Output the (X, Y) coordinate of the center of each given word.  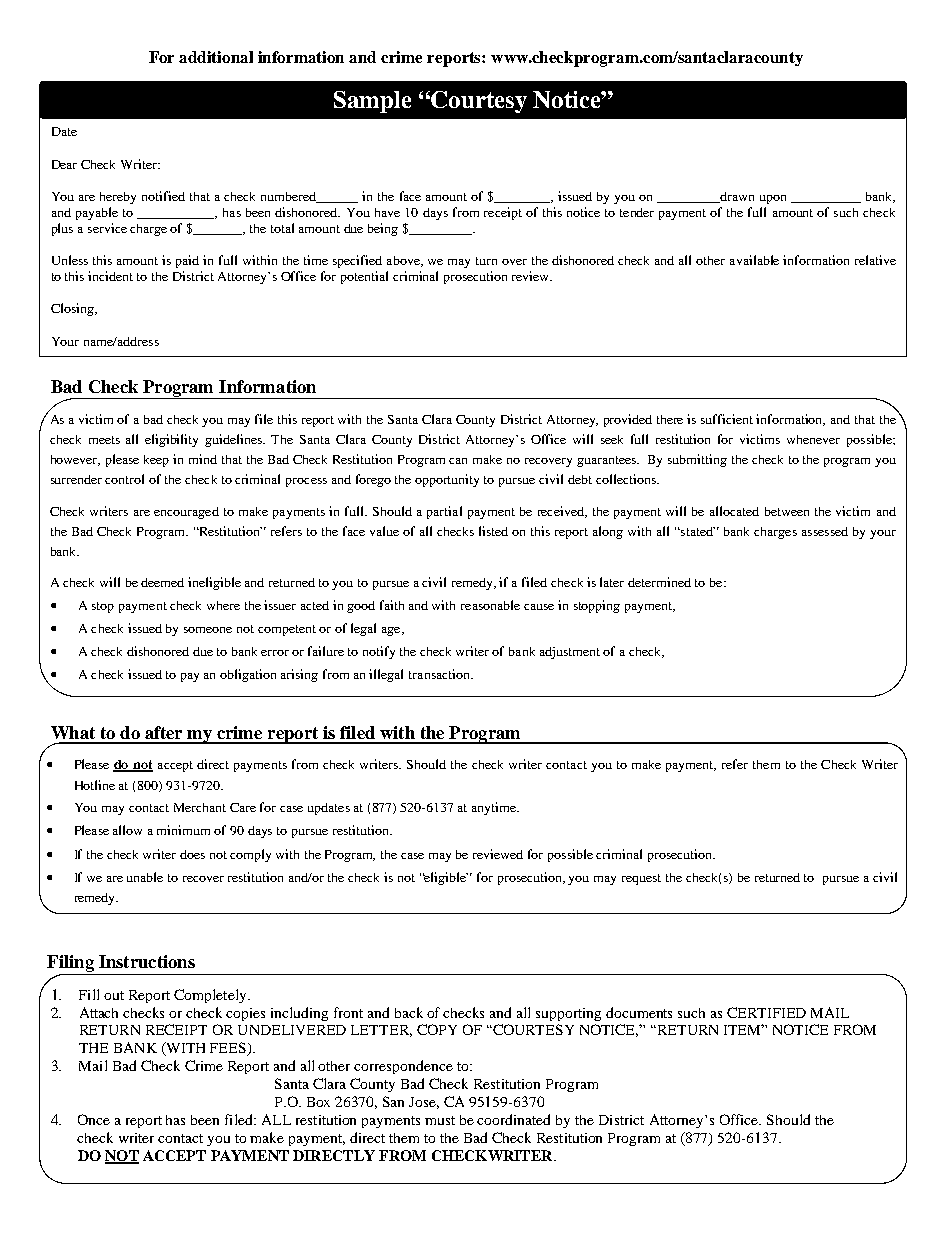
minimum (183, 830)
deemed (162, 582)
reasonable (490, 605)
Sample (372, 102)
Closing (73, 309)
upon (773, 199)
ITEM (744, 1029)
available (754, 260)
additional (216, 57)
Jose (424, 1103)
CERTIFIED (766, 1012)
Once (94, 1119)
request (641, 879)
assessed (825, 531)
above (404, 261)
